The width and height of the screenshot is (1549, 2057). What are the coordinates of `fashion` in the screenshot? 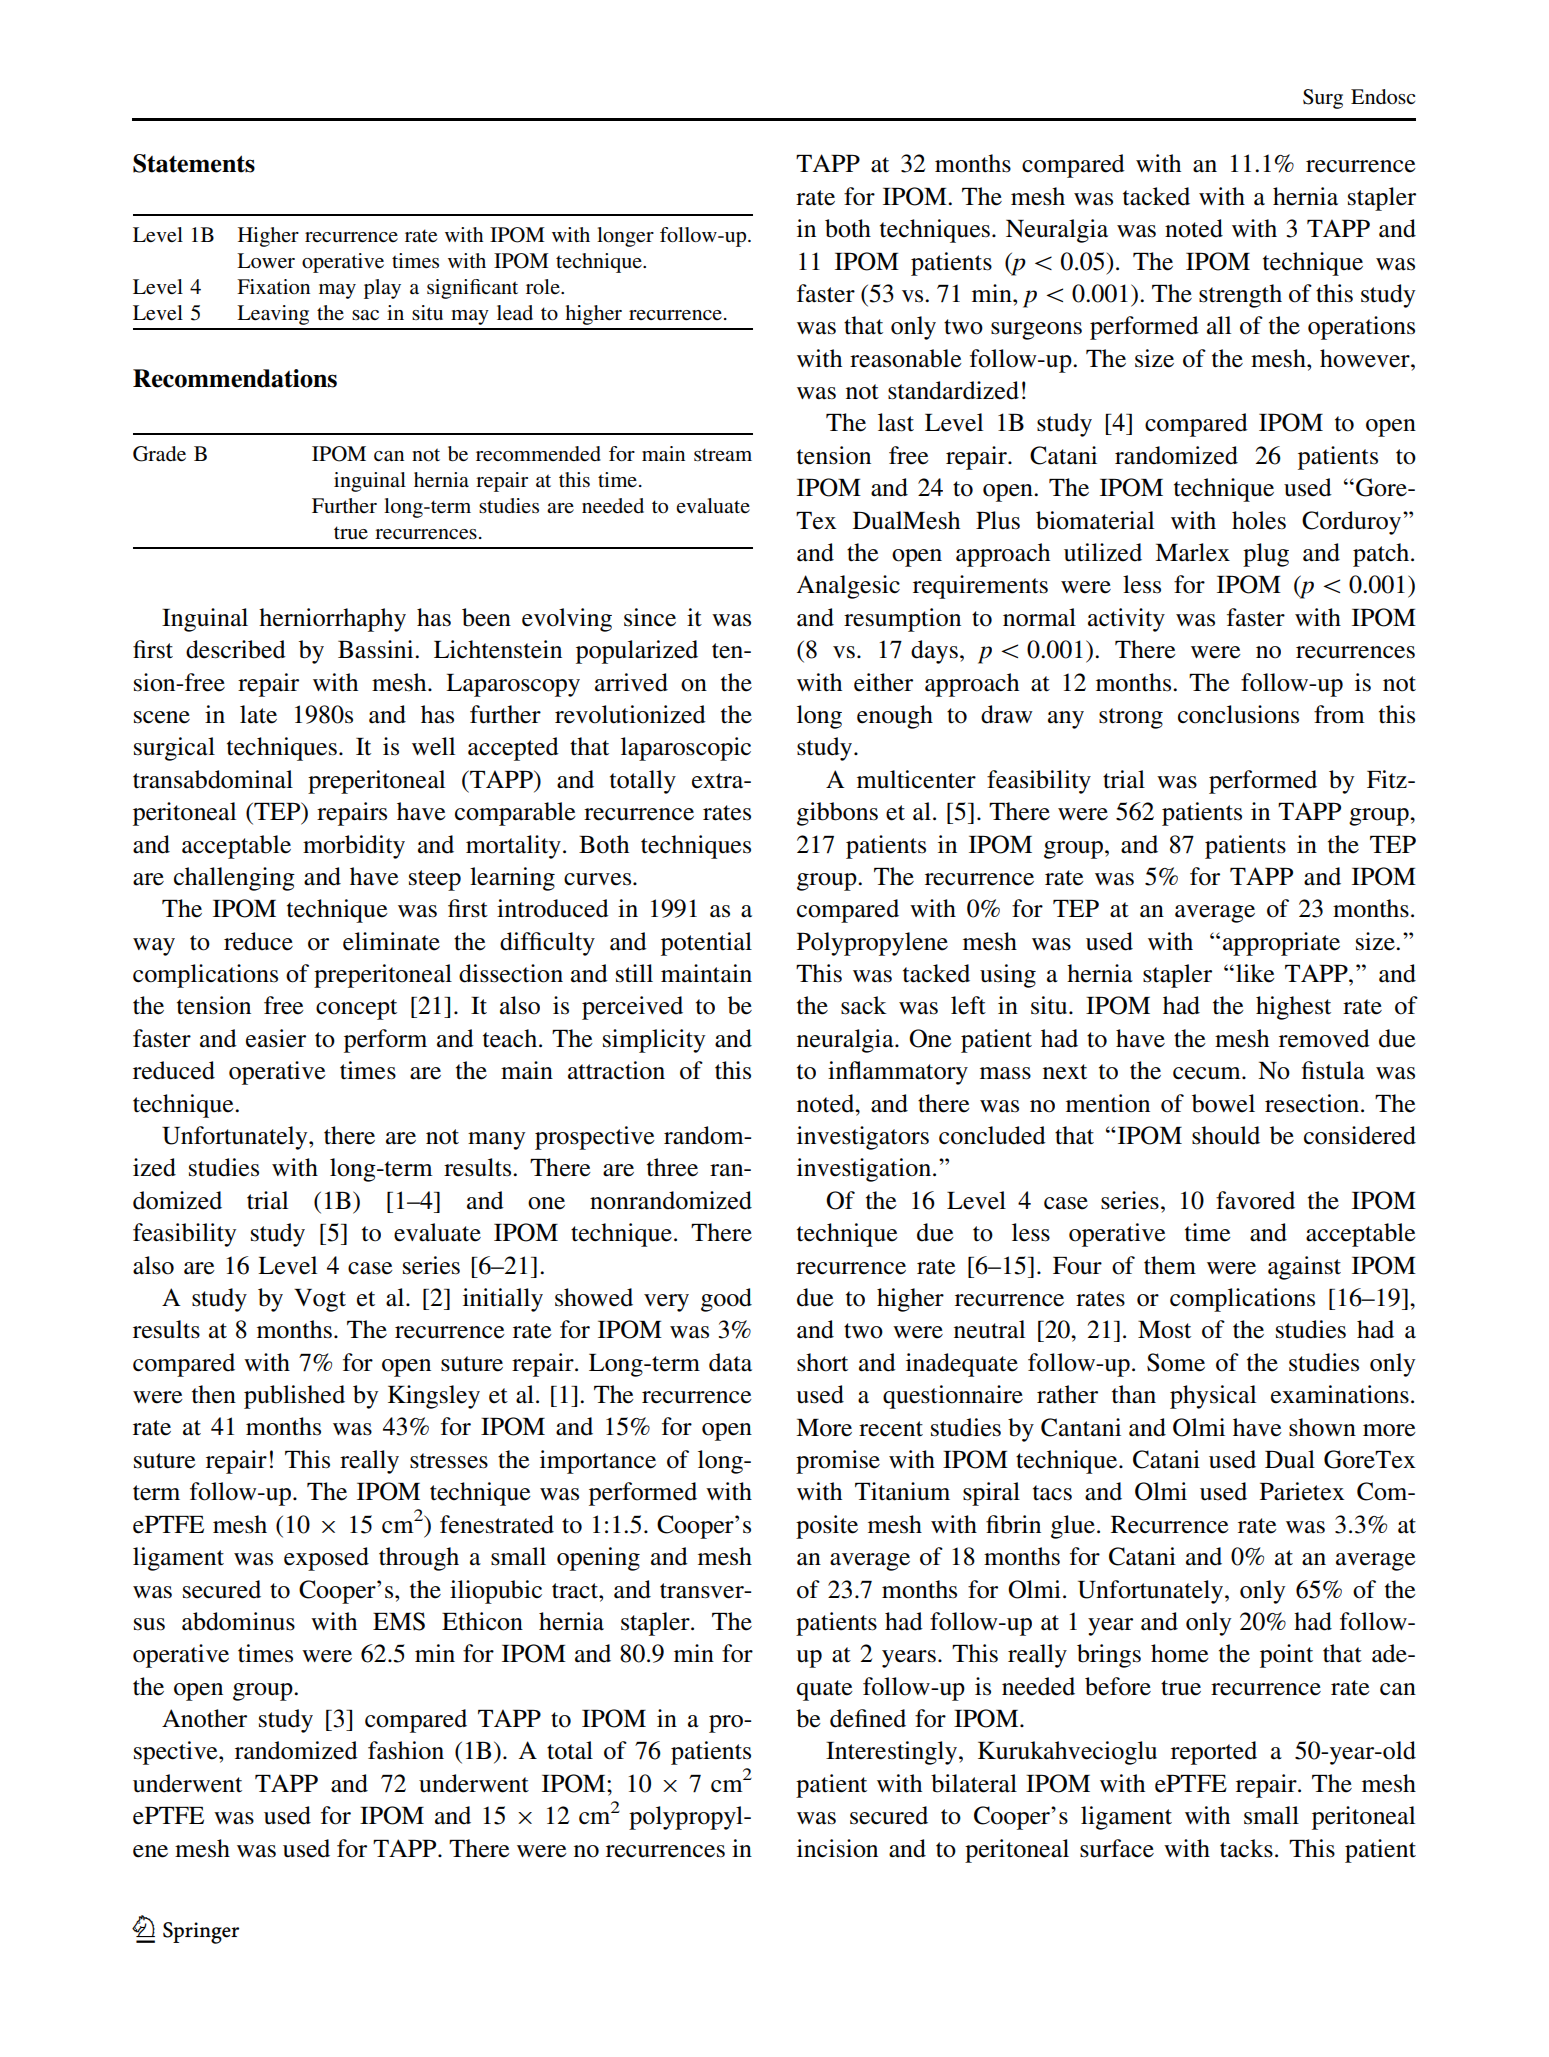 It's located at (406, 1750).
